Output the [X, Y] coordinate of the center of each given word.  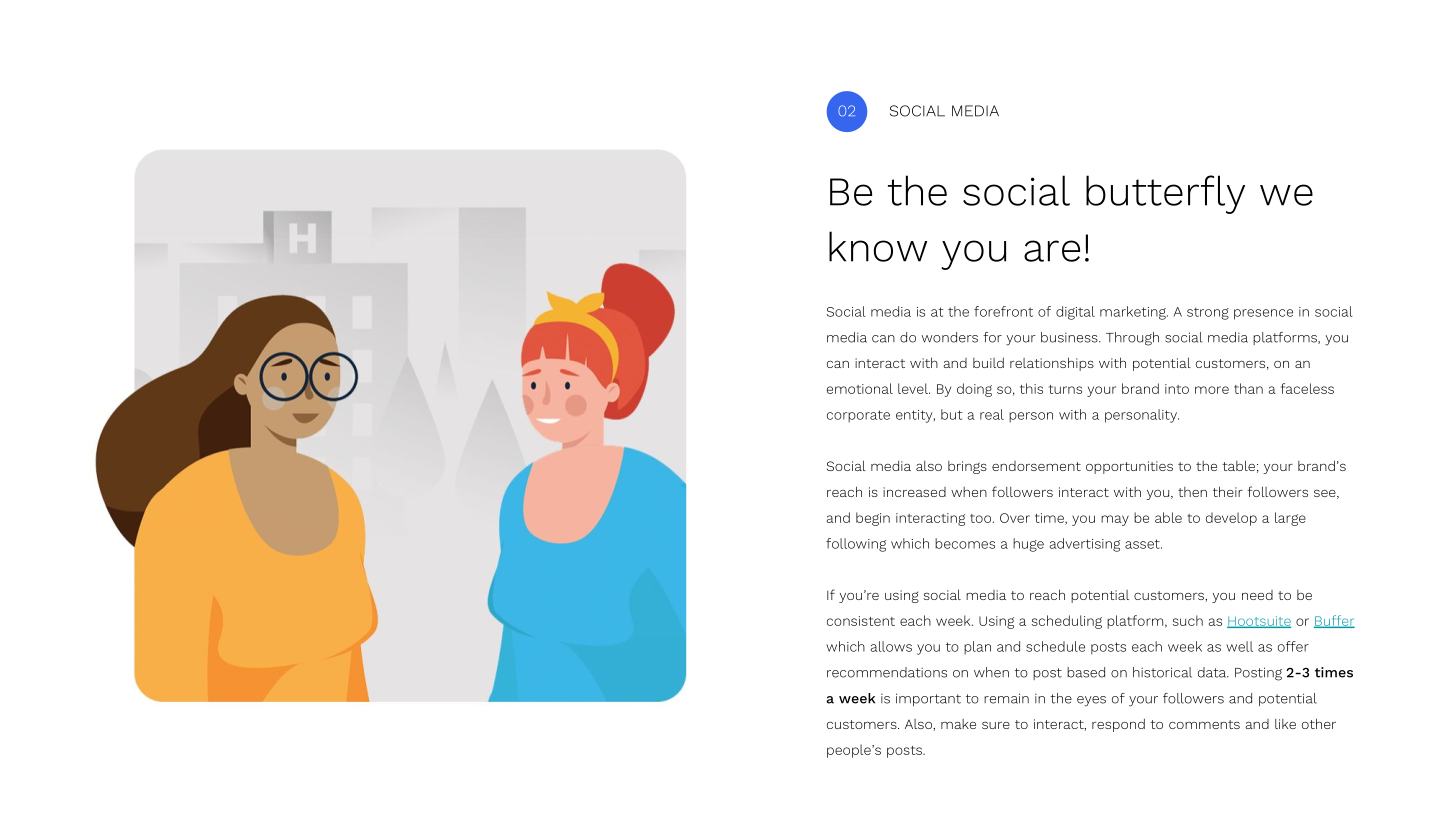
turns [1065, 389]
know [878, 246]
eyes [1091, 701]
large [1290, 519]
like [1285, 724]
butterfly [1165, 194]
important [928, 699]
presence [1263, 314]
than [1248, 388]
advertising [1085, 545]
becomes [965, 543]
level [914, 388]
